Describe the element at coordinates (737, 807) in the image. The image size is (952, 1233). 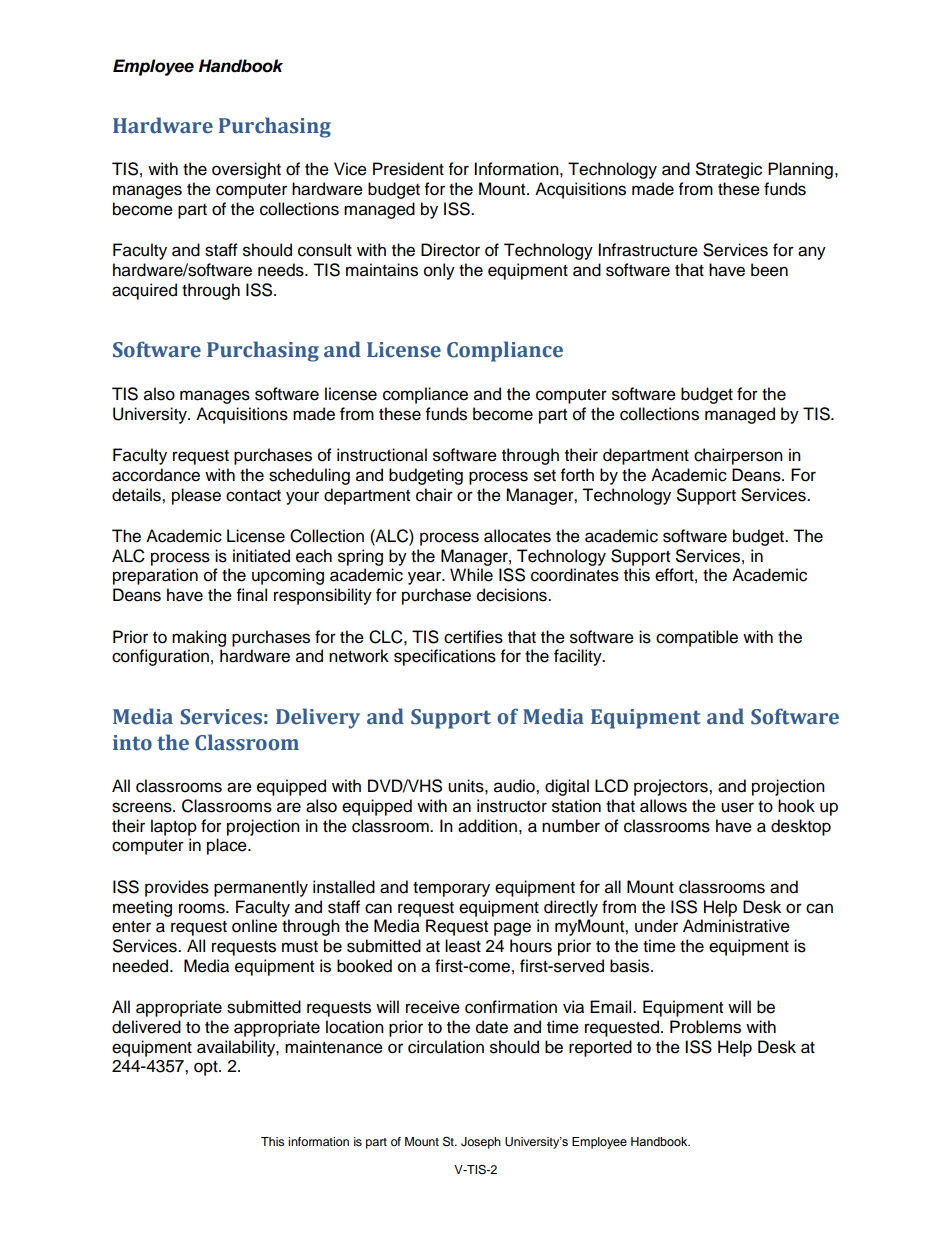
I see `user` at that location.
